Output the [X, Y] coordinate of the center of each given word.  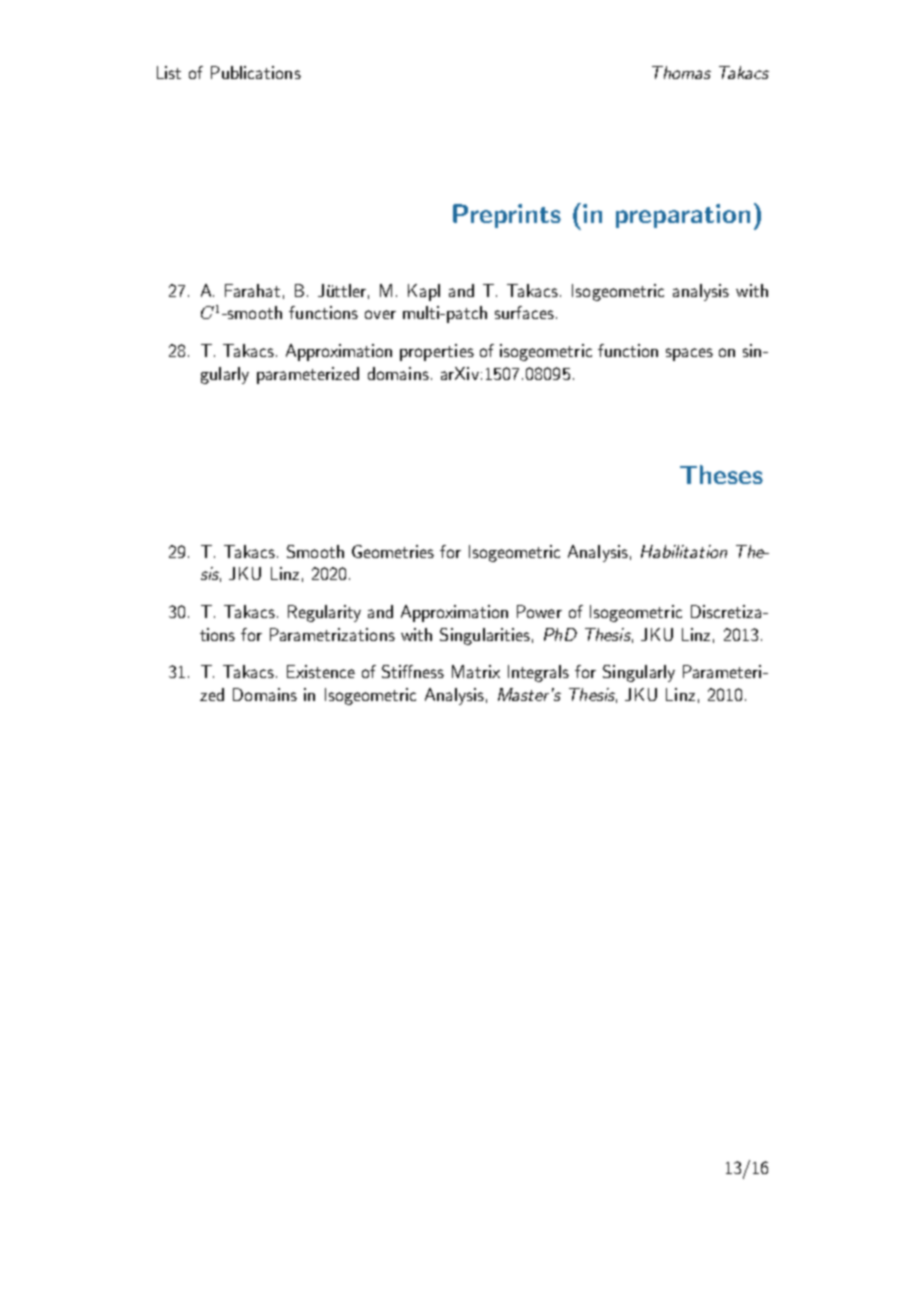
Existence [321, 671]
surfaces [524, 312]
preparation [683, 216]
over [380, 314]
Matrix [476, 671]
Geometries [393, 551]
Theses [721, 474]
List [169, 72]
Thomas [681, 72]
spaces [689, 354]
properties [437, 352]
